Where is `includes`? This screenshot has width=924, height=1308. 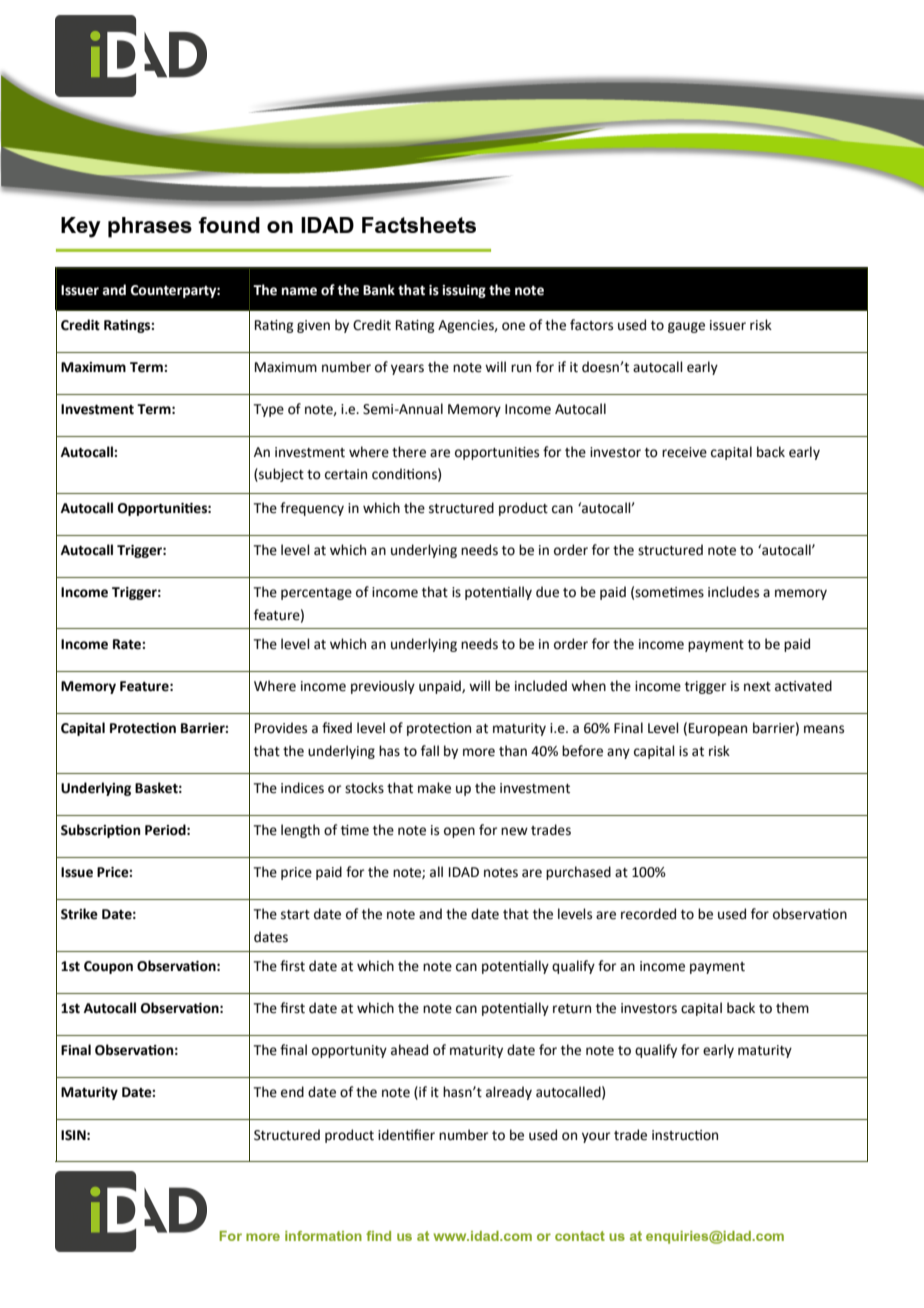
includes is located at coordinates (733, 592).
